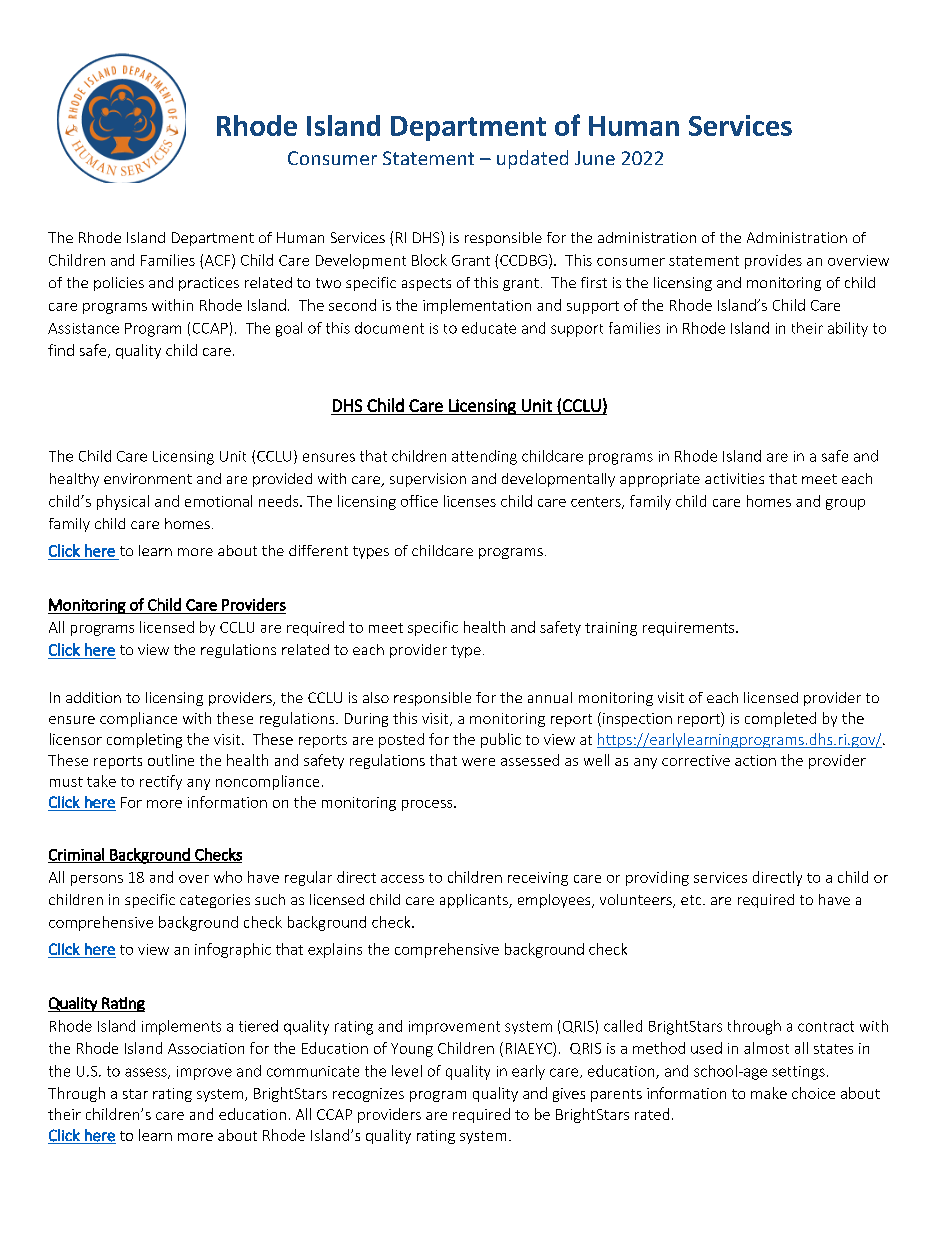 This screenshot has width=952, height=1233. What do you see at coordinates (148, 478) in the screenshot?
I see `environment` at bounding box center [148, 478].
